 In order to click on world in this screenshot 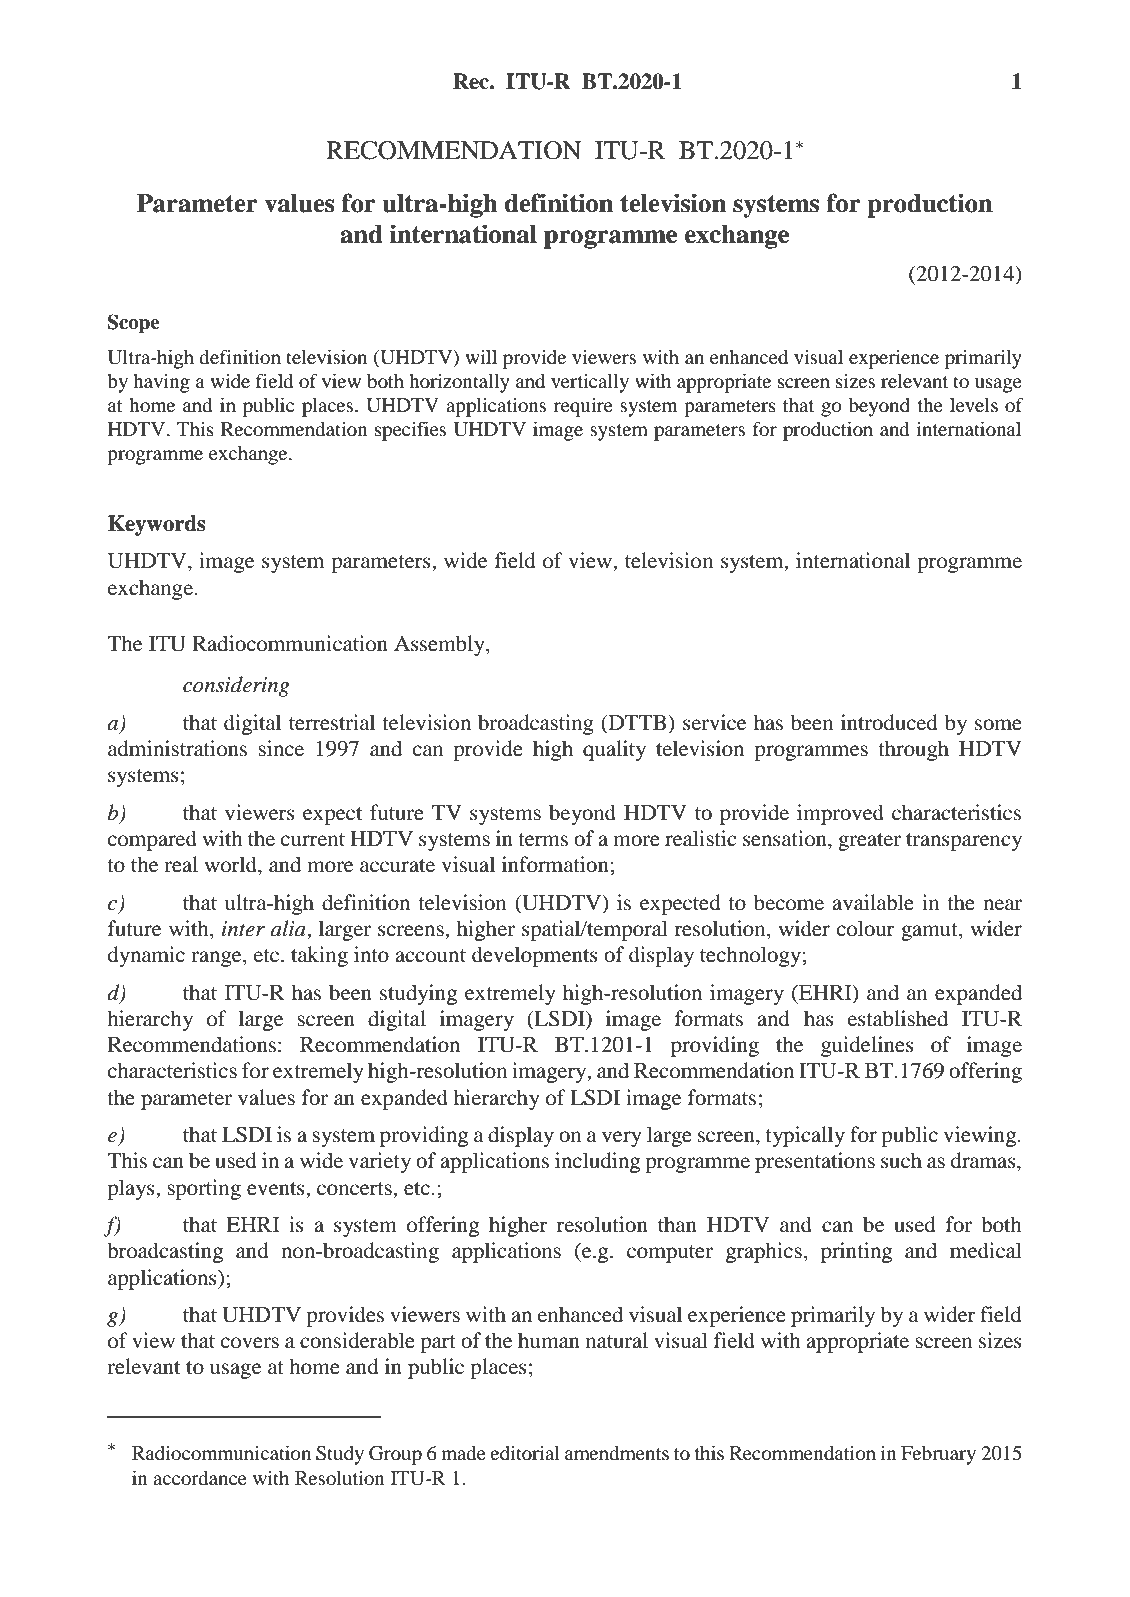, I will do `click(232, 864)`.
